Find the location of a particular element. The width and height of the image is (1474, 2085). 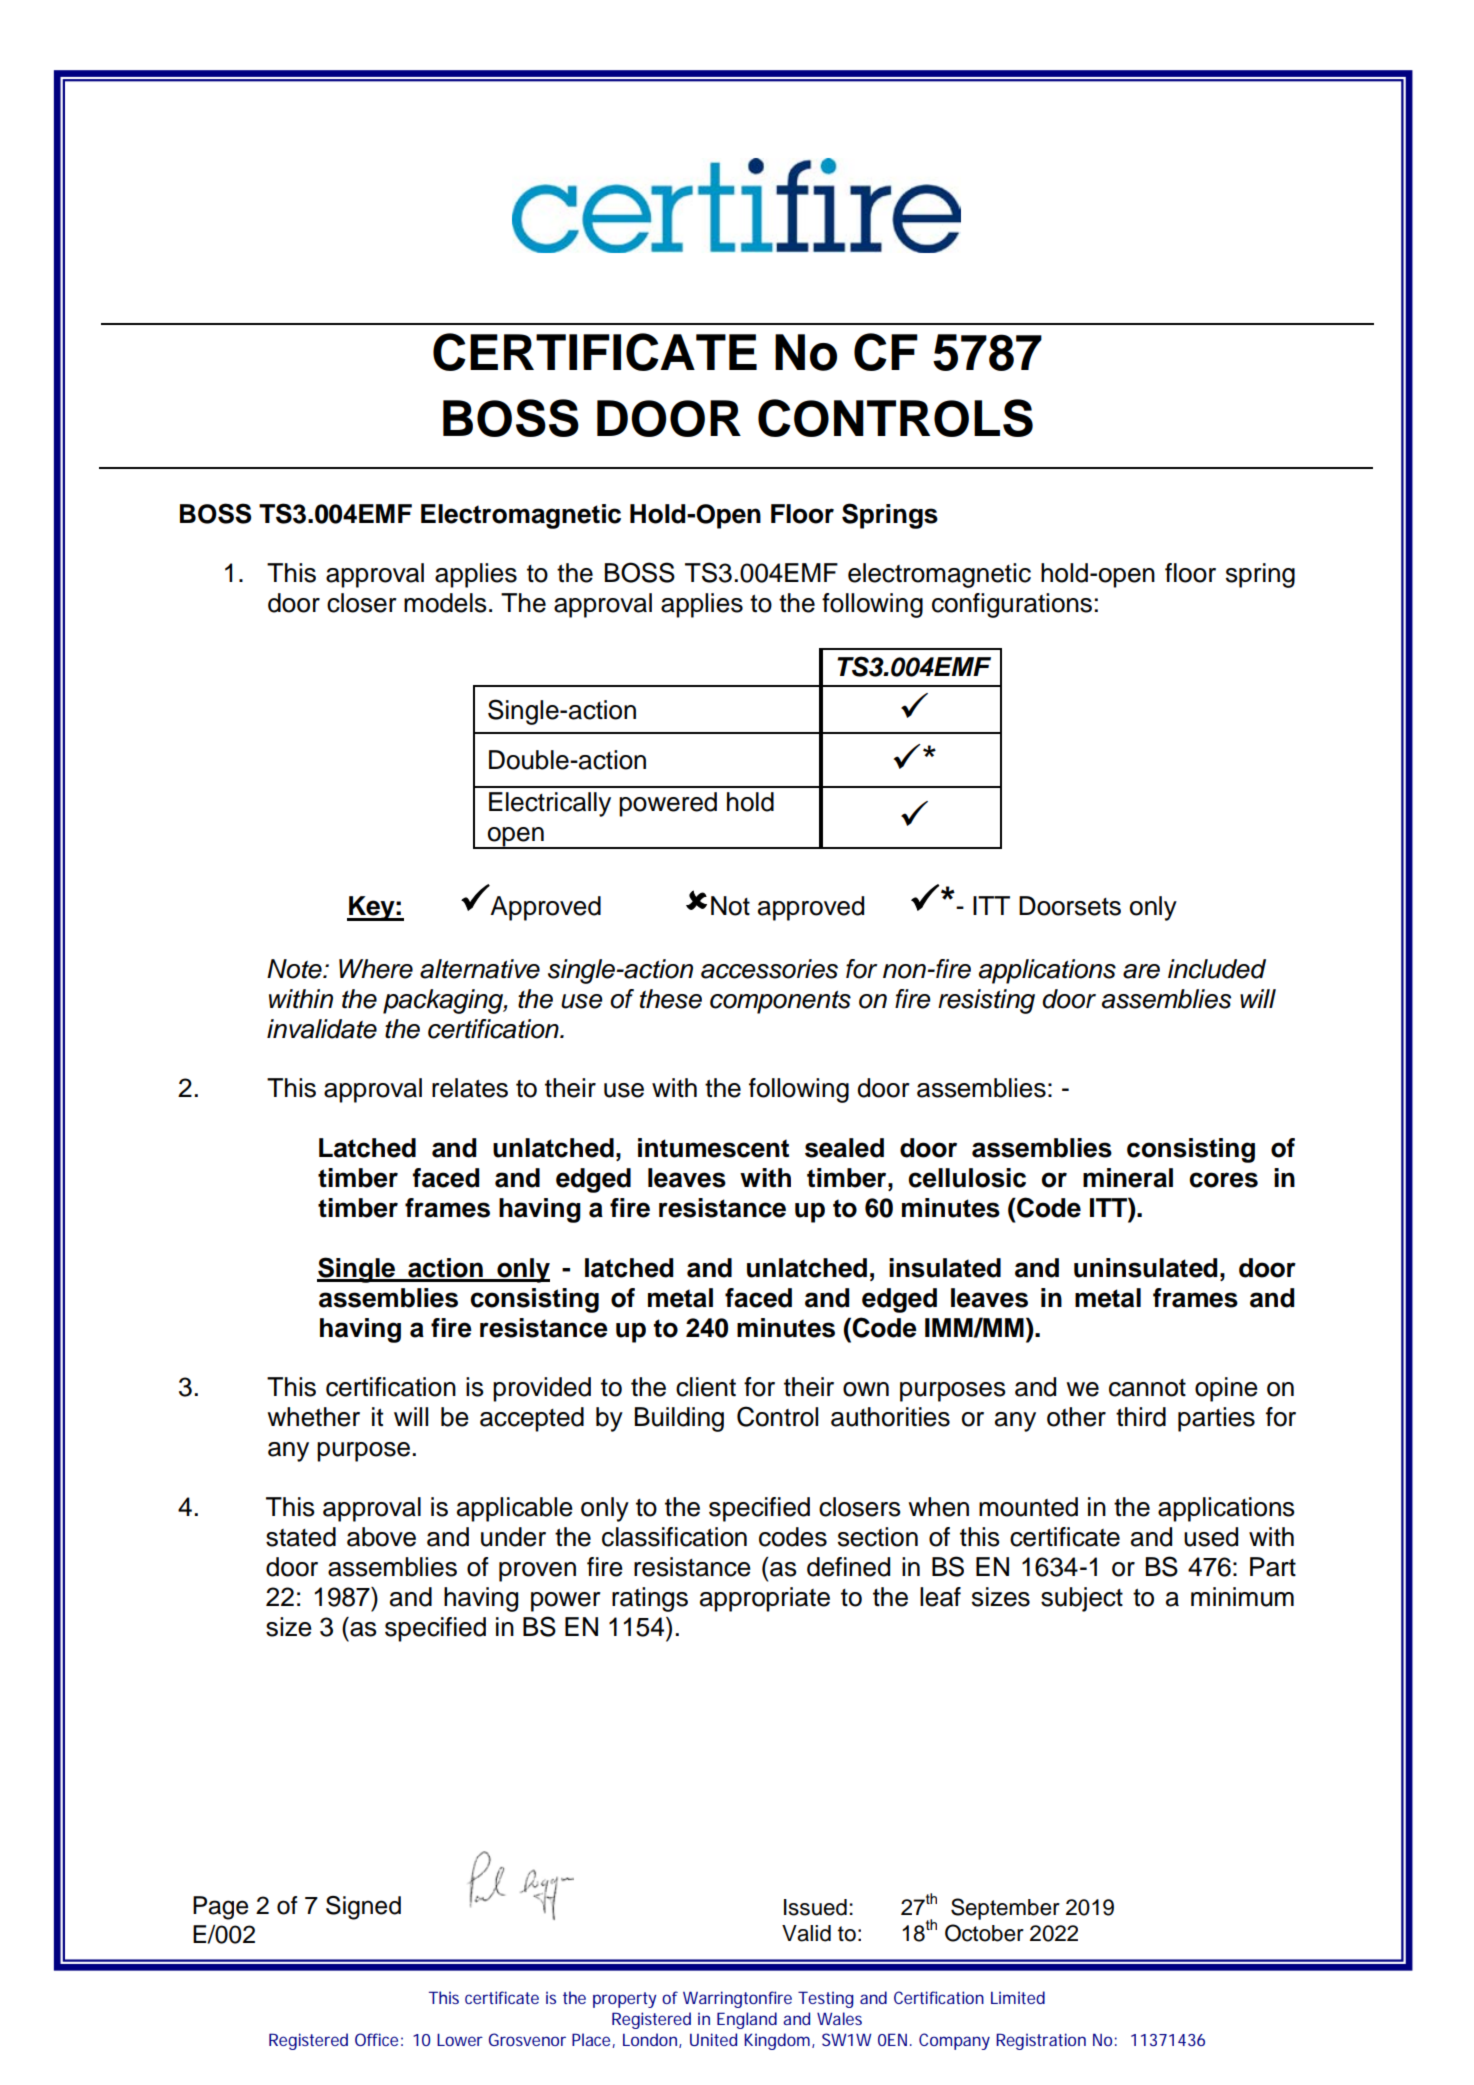

Where is located at coordinates (376, 969).
